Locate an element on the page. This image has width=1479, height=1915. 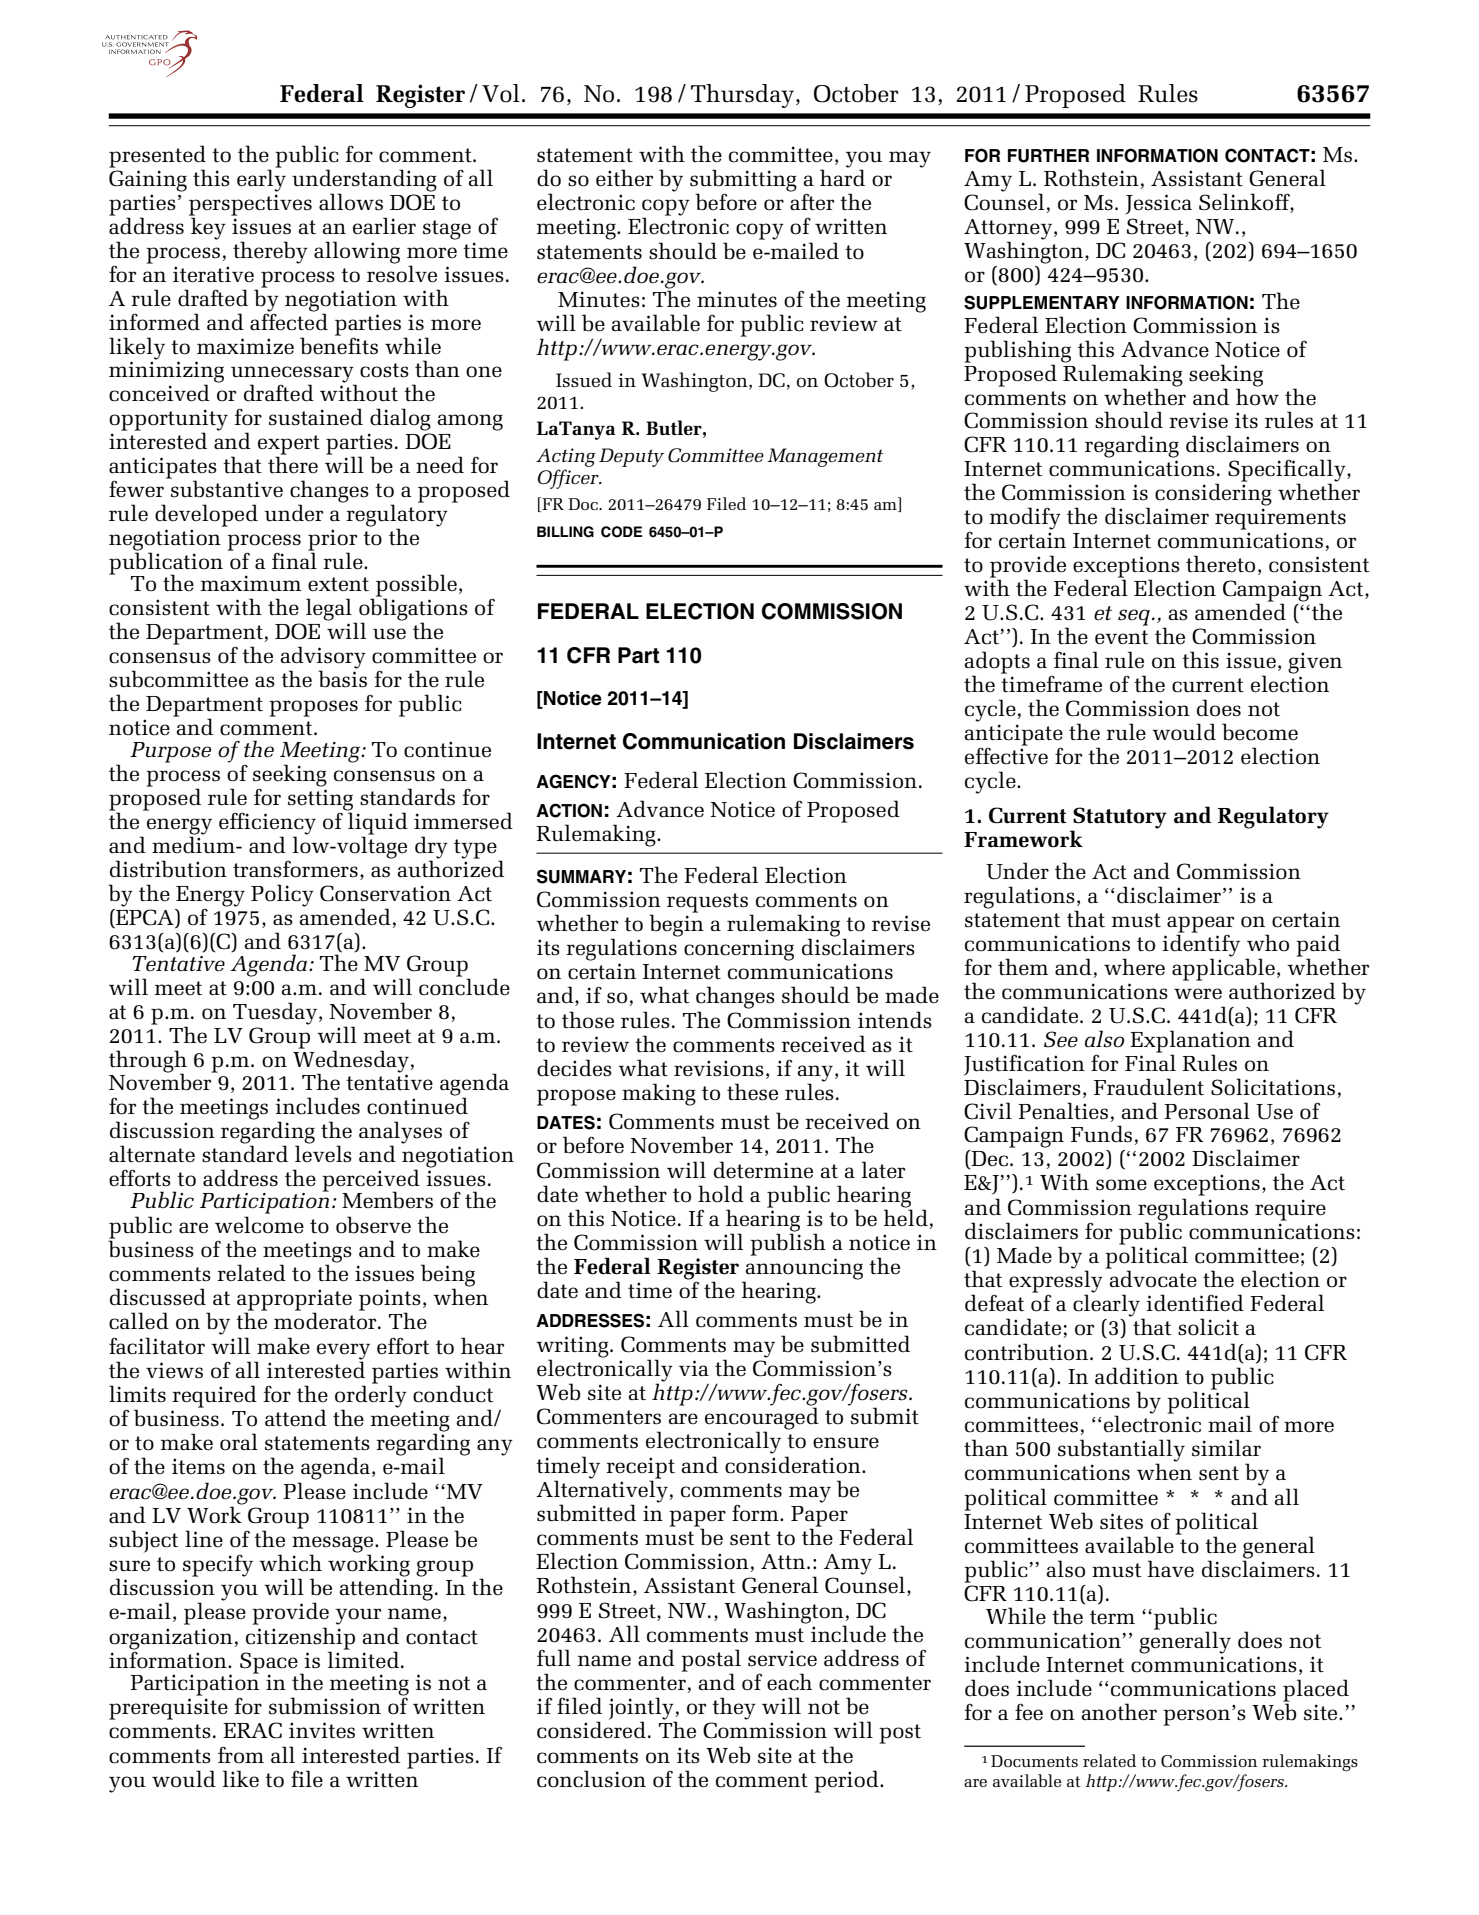
considering is located at coordinates (1213, 494).
